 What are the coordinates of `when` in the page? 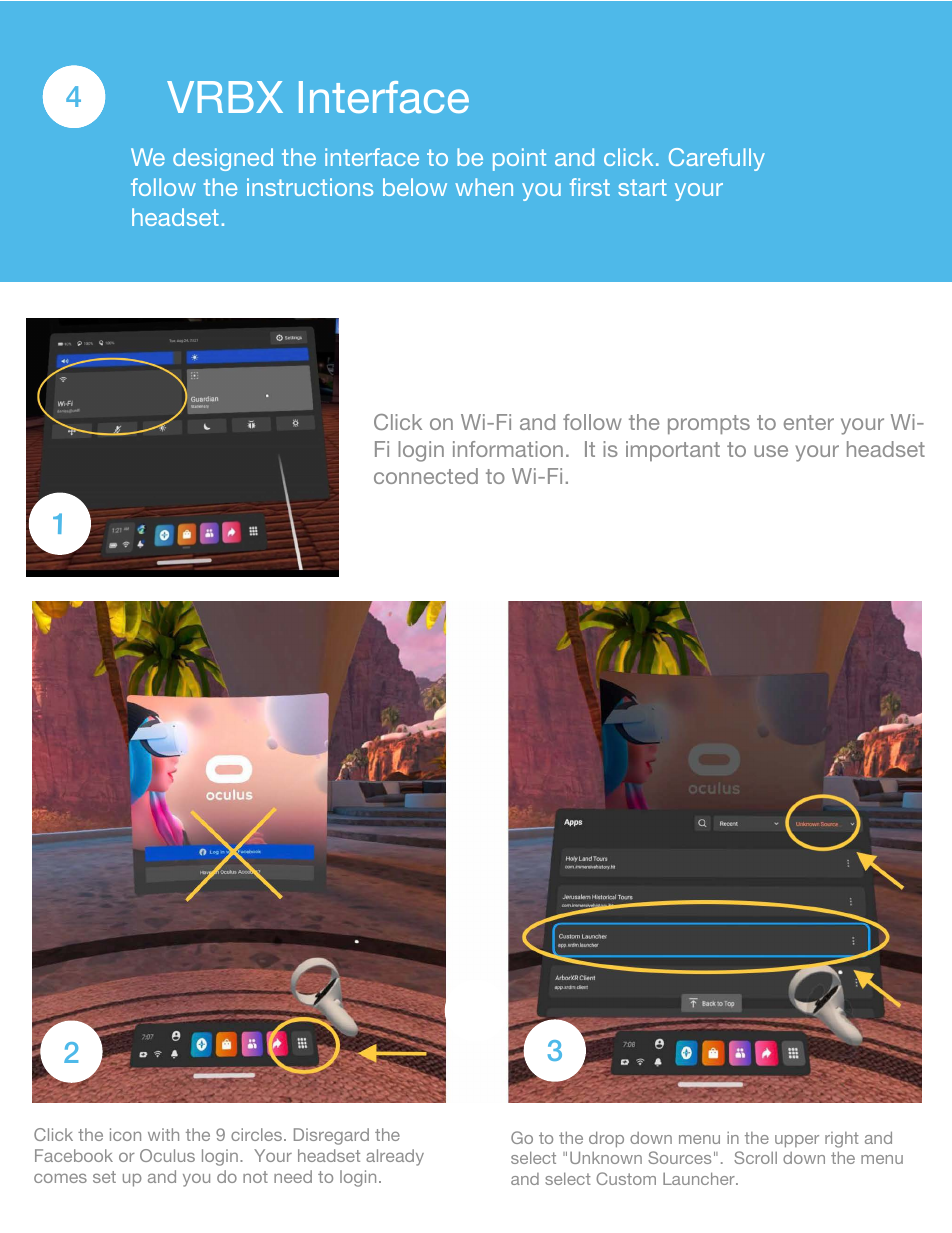 It's located at (484, 187).
